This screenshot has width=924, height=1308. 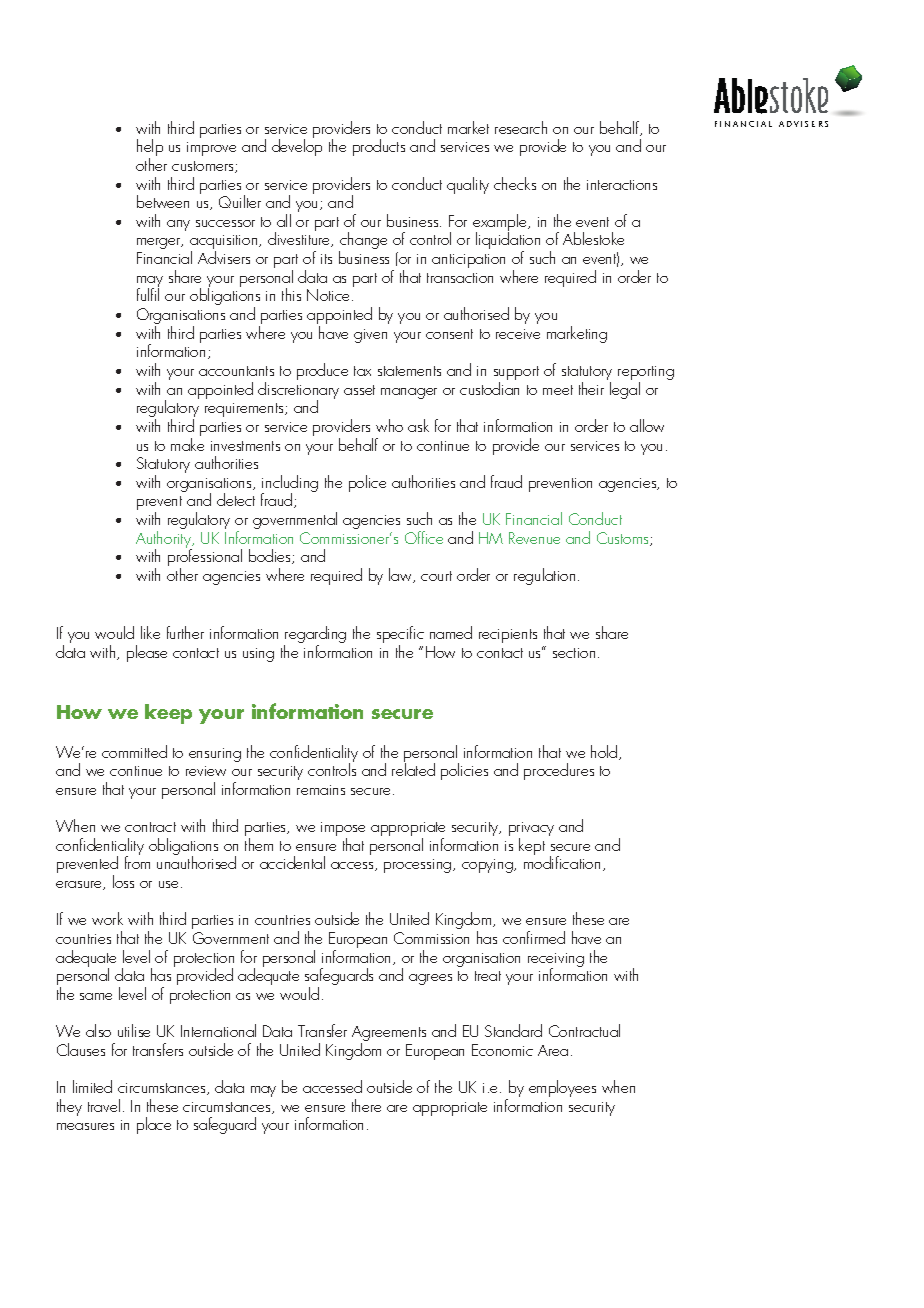 I want to click on like, so click(x=150, y=632).
